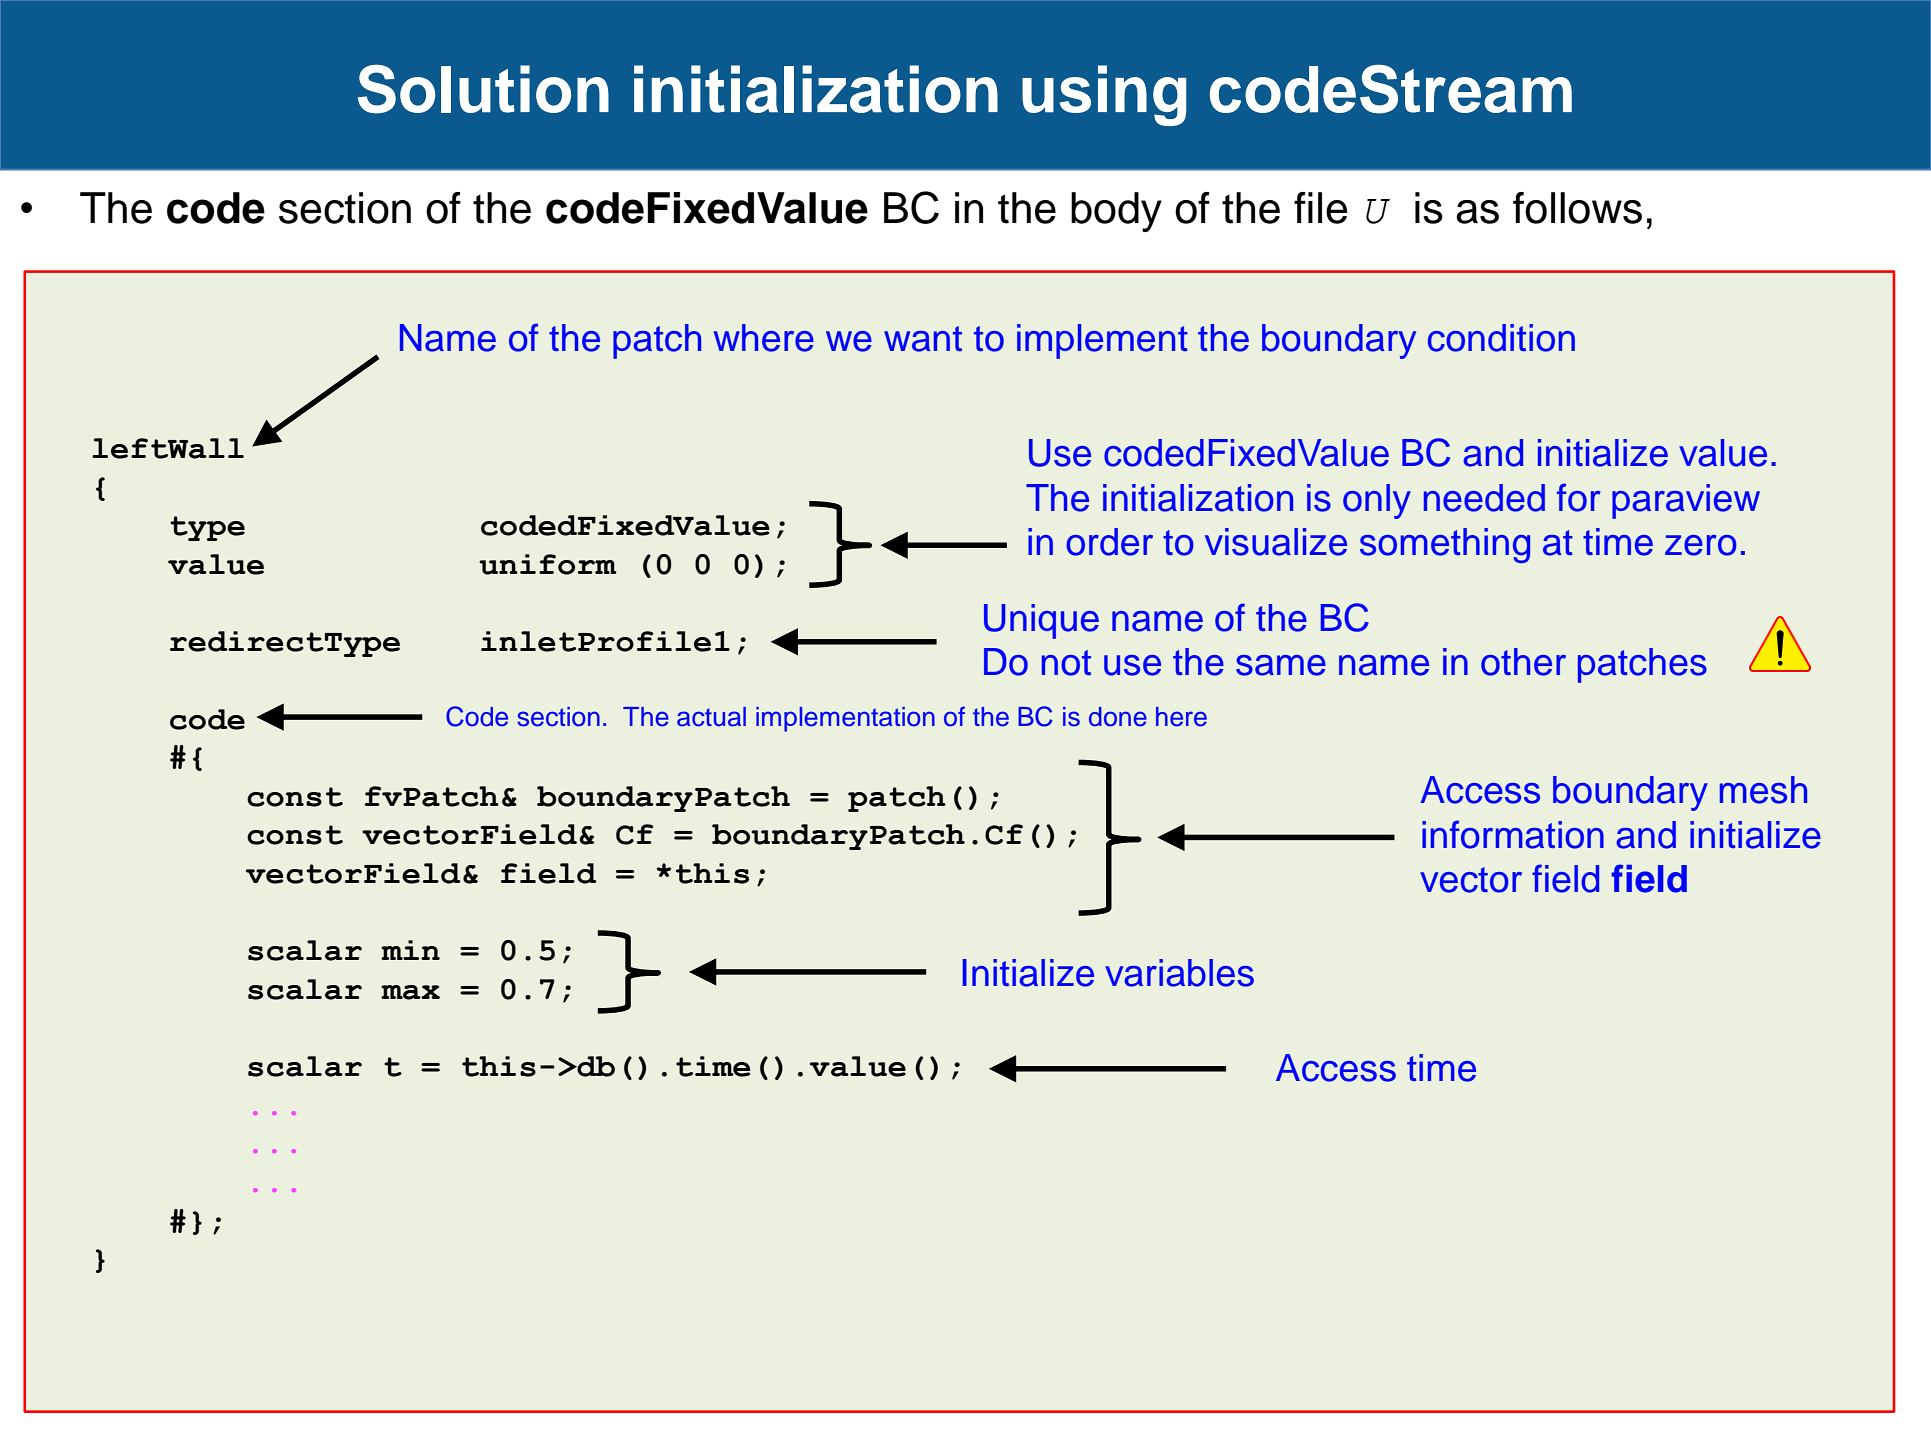  Describe the element at coordinates (1763, 790) in the screenshot. I see `mesh` at that location.
